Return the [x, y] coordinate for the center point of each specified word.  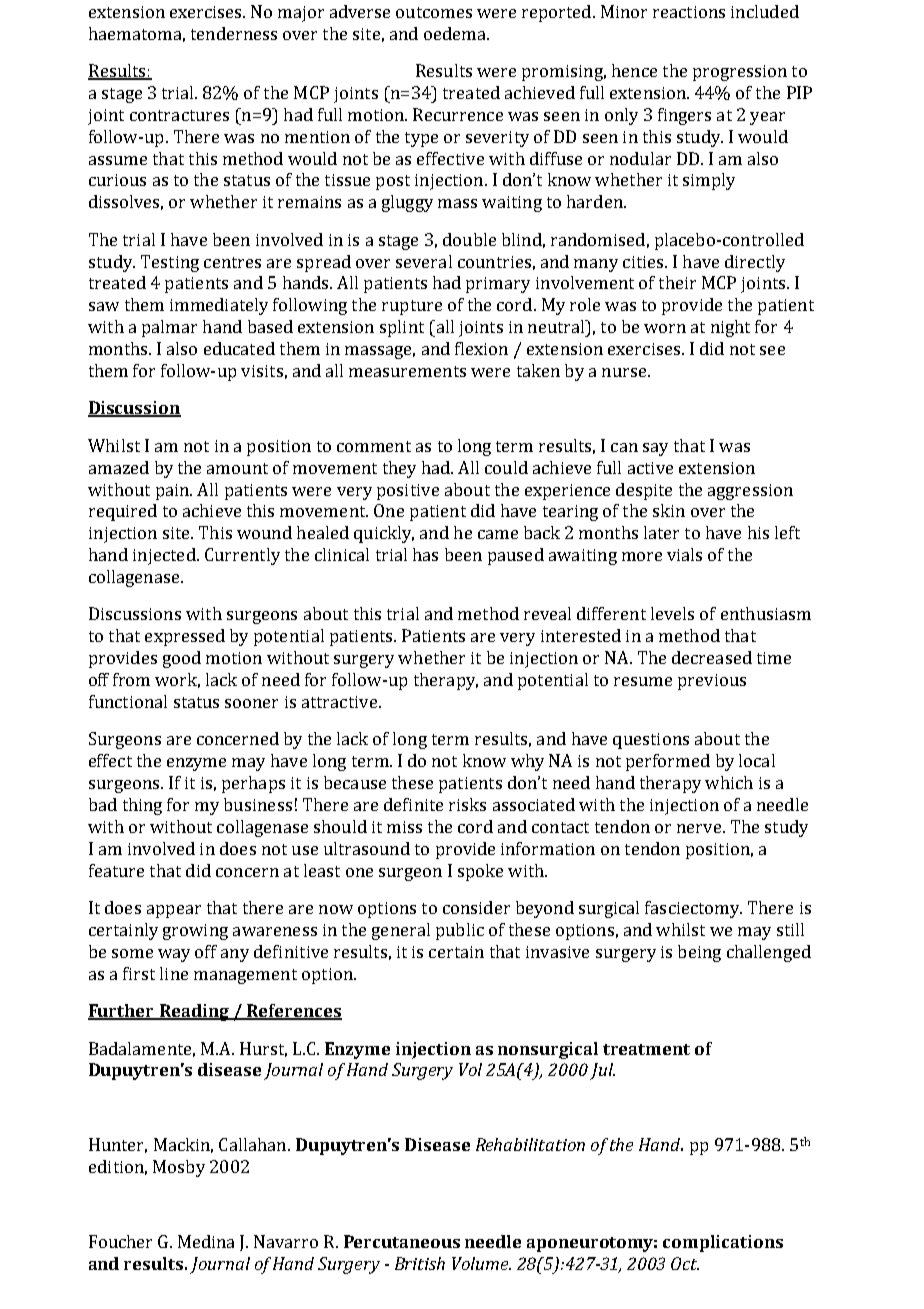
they [399, 469]
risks [467, 804]
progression [740, 73]
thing [142, 806]
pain [174, 492]
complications [723, 1243]
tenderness [234, 33]
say [655, 449]
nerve [699, 828]
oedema [456, 33]
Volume [481, 1263]
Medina [206, 1241]
